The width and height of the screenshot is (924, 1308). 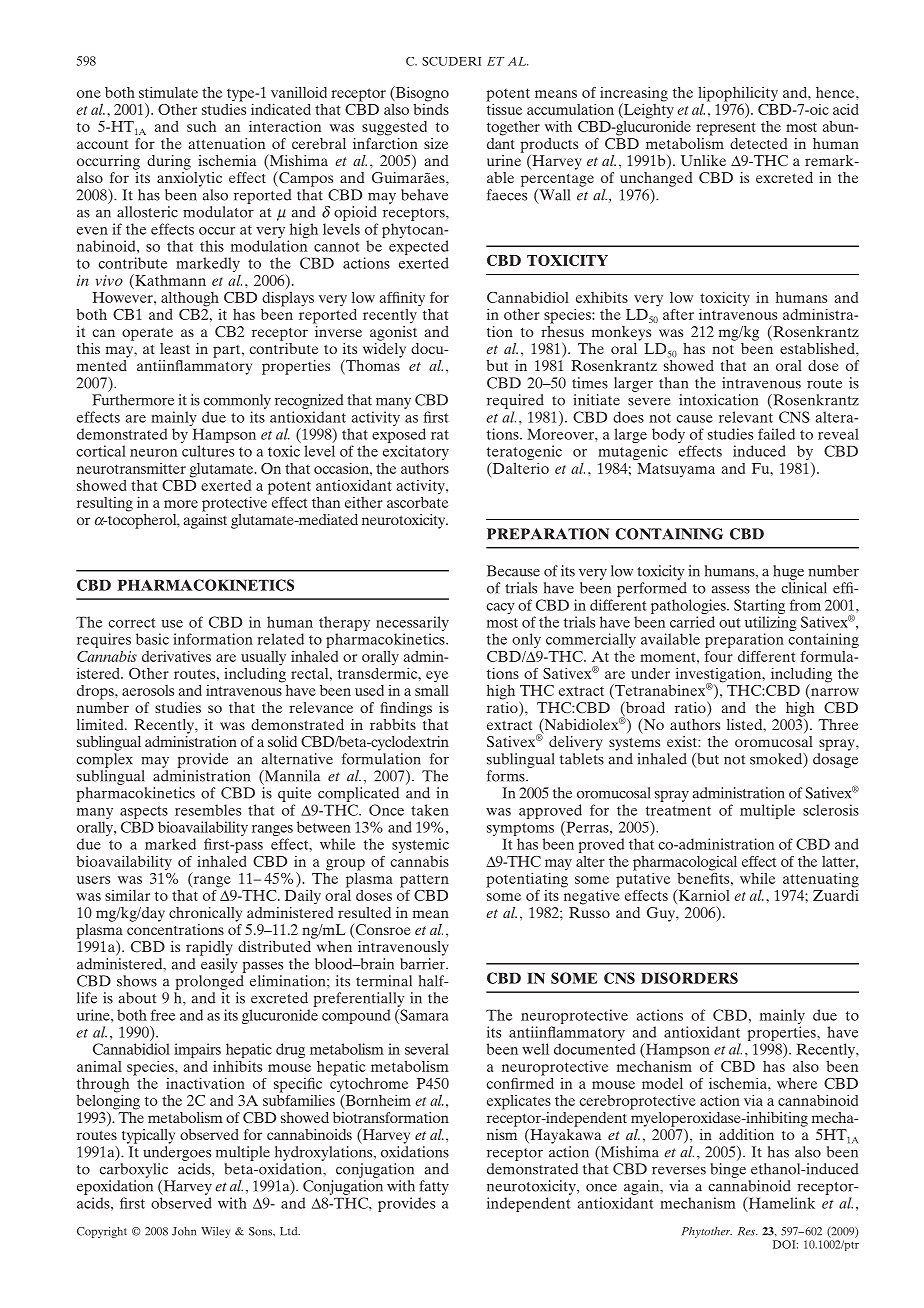 I want to click on John, so click(x=184, y=1231).
